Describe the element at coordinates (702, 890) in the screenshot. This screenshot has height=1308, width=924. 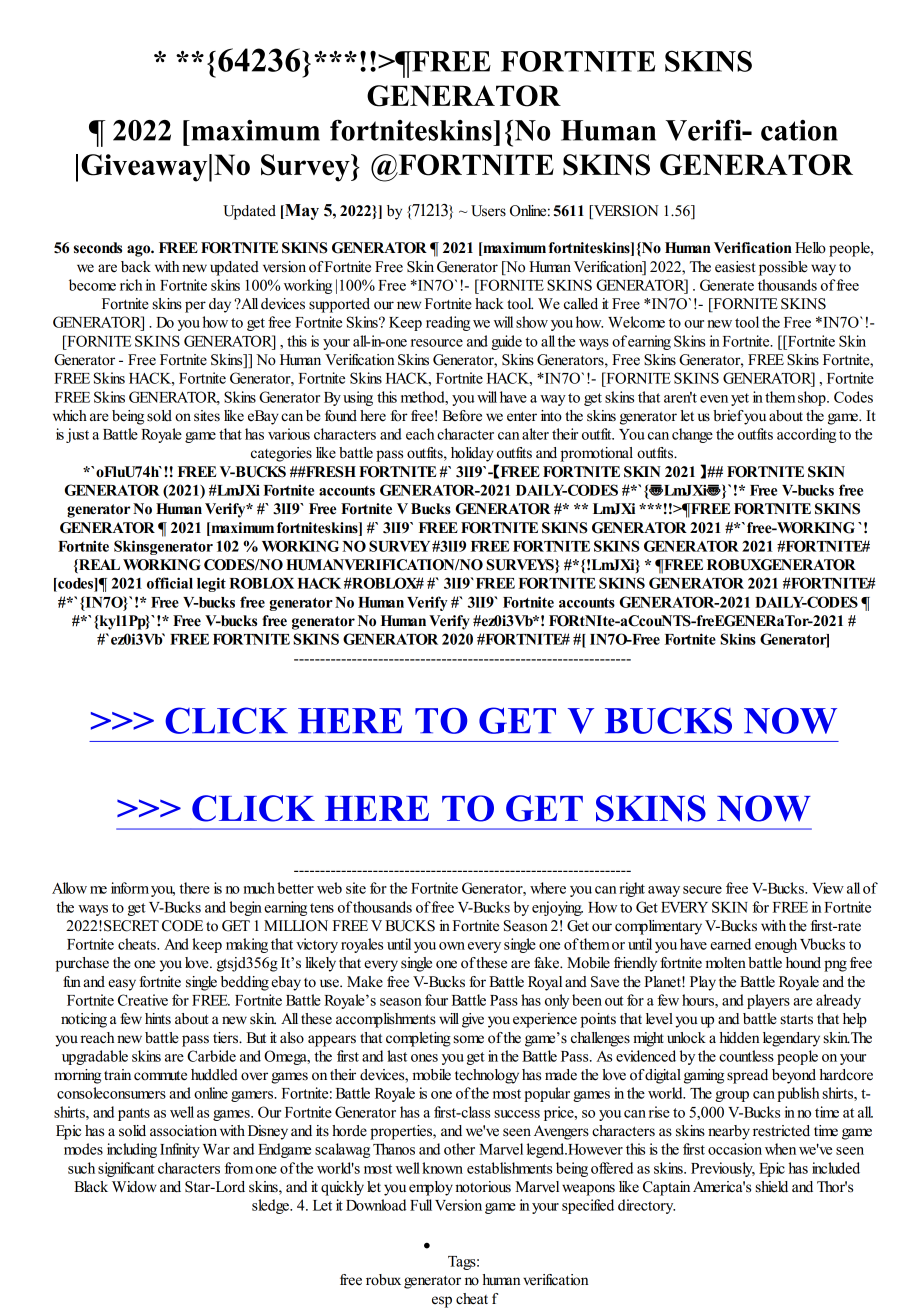
I see `secure` at that location.
